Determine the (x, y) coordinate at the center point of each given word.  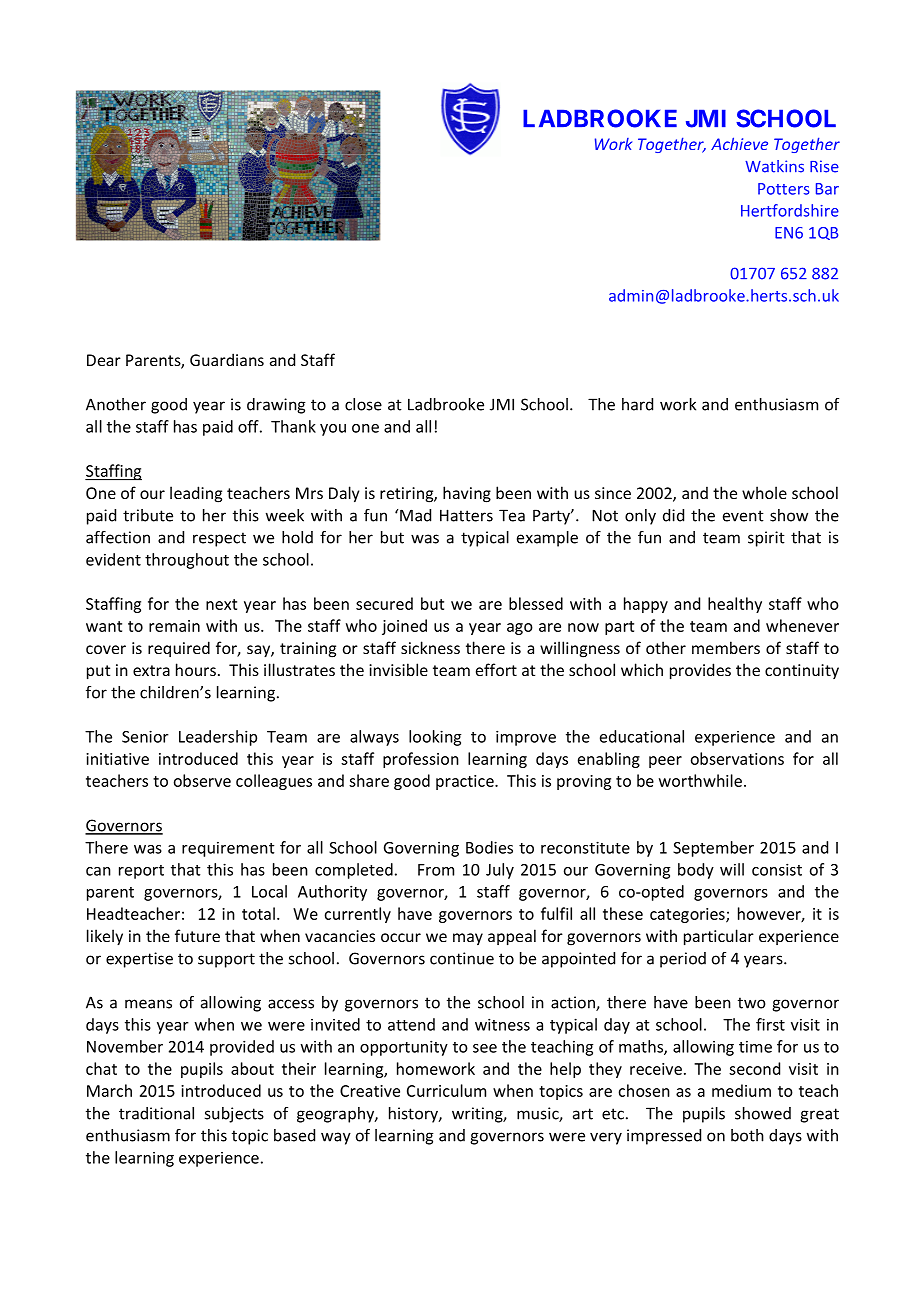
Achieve (739, 143)
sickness (430, 647)
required (179, 649)
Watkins (774, 166)
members (726, 647)
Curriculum (446, 1090)
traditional (156, 1113)
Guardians (227, 359)
